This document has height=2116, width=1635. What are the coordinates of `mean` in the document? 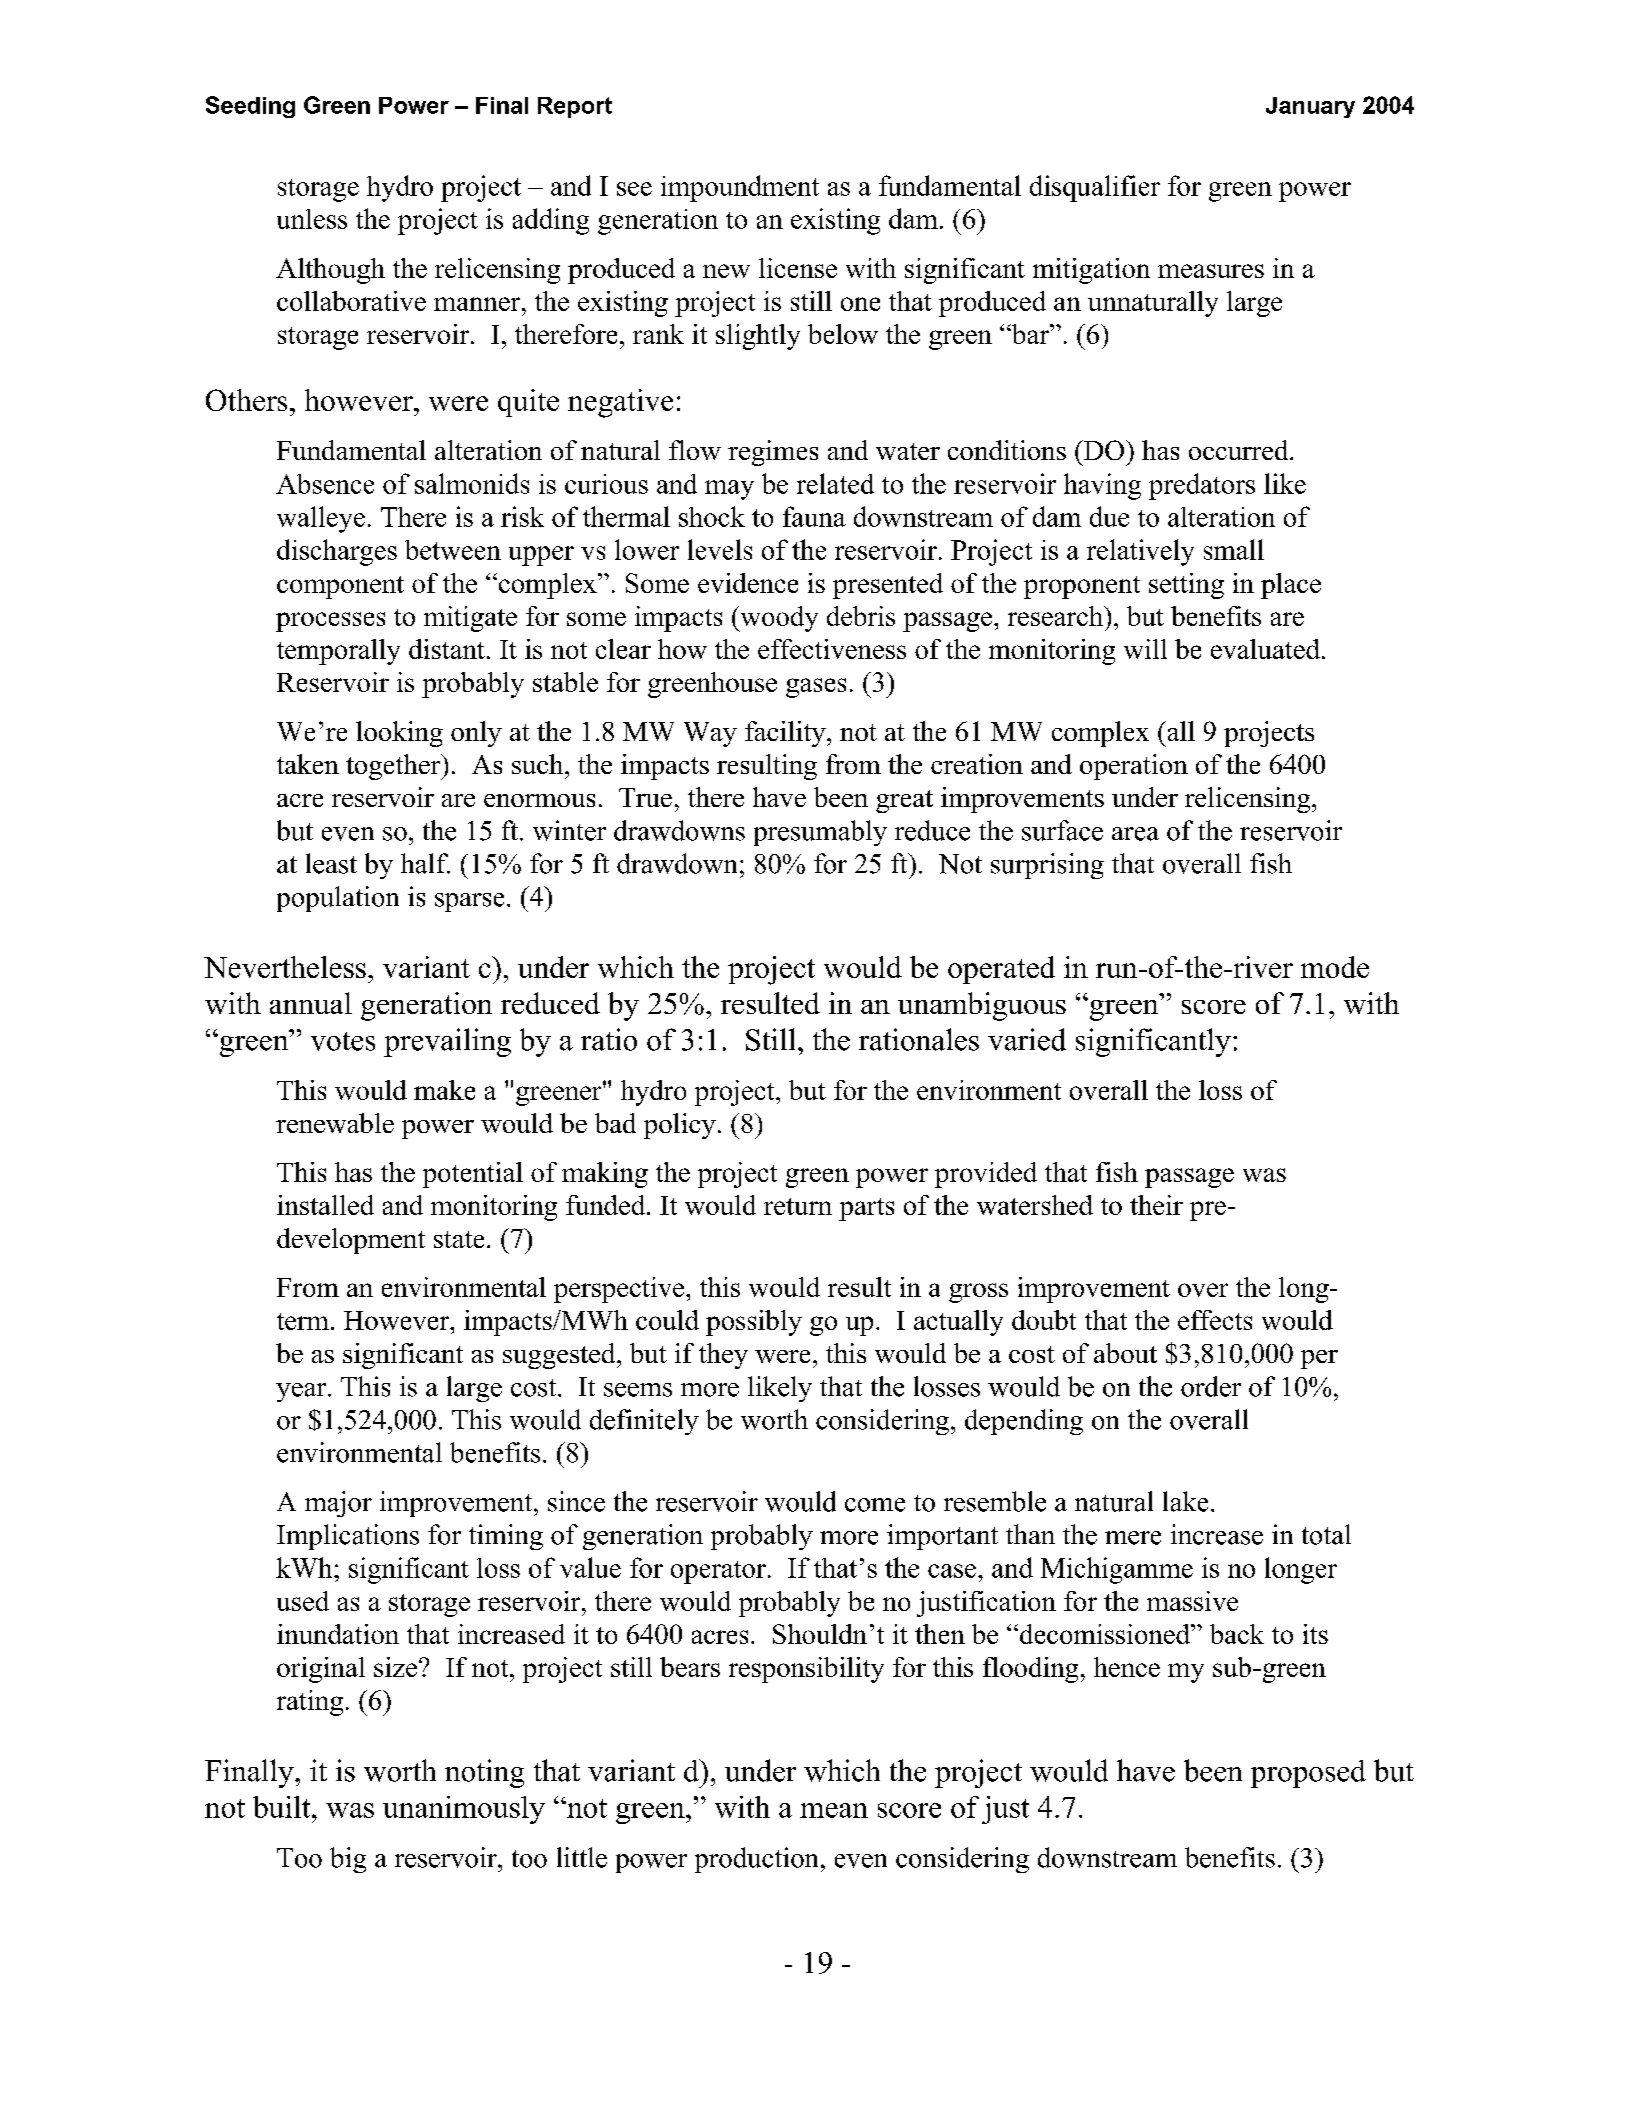 It's located at (834, 1810).
